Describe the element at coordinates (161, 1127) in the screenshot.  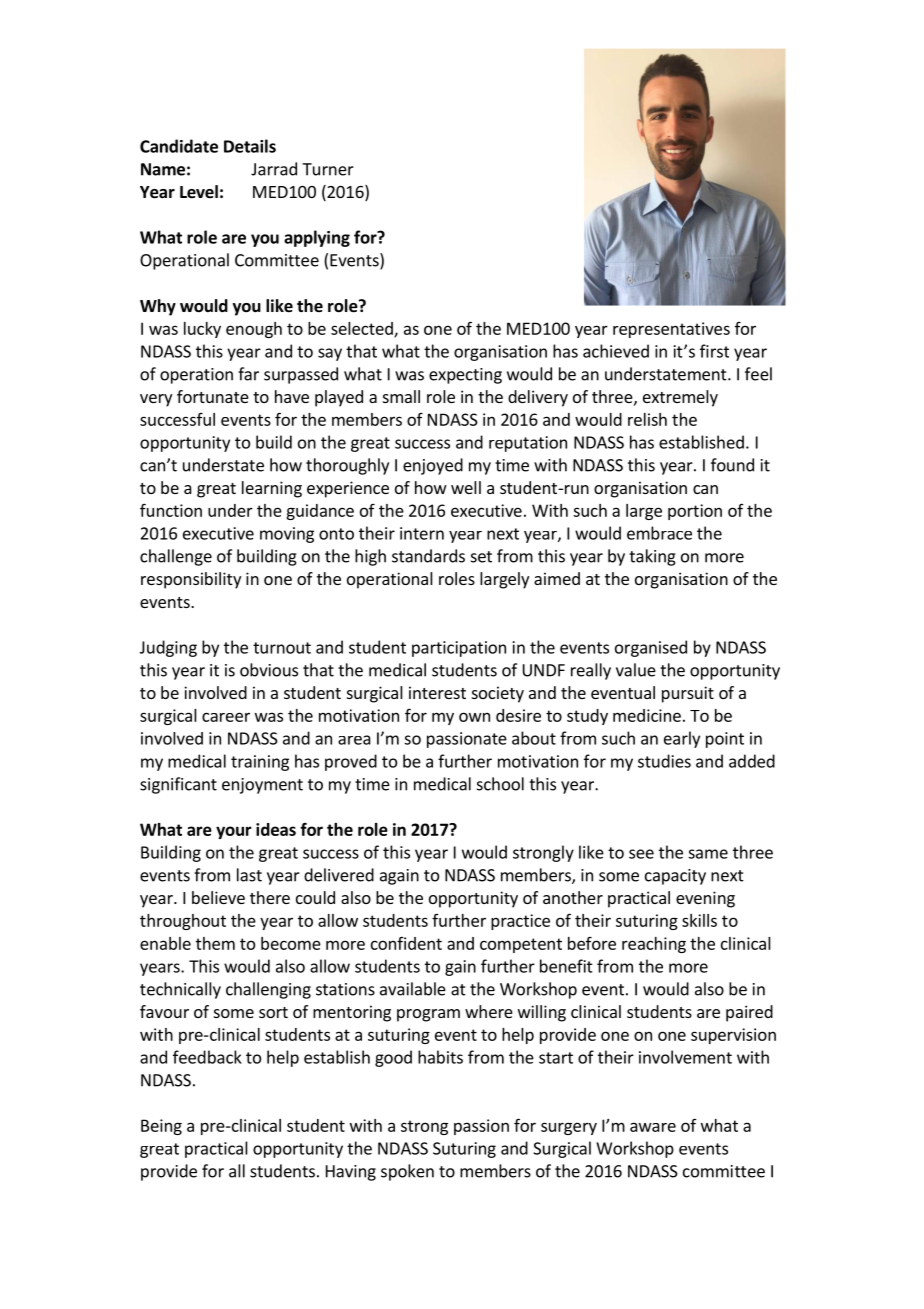
I see `Being` at that location.
